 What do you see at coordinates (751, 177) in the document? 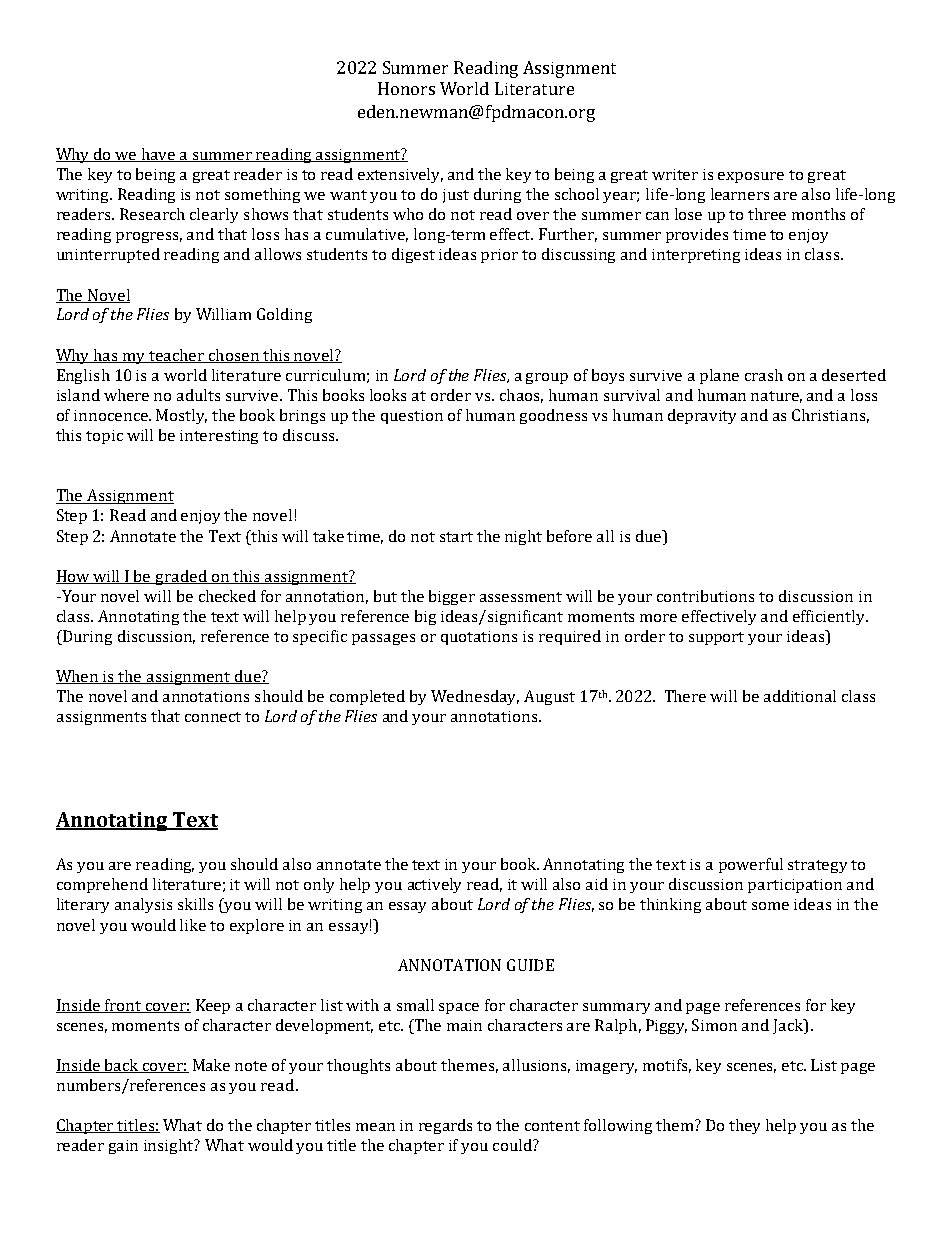
I see `exposure` at bounding box center [751, 177].
